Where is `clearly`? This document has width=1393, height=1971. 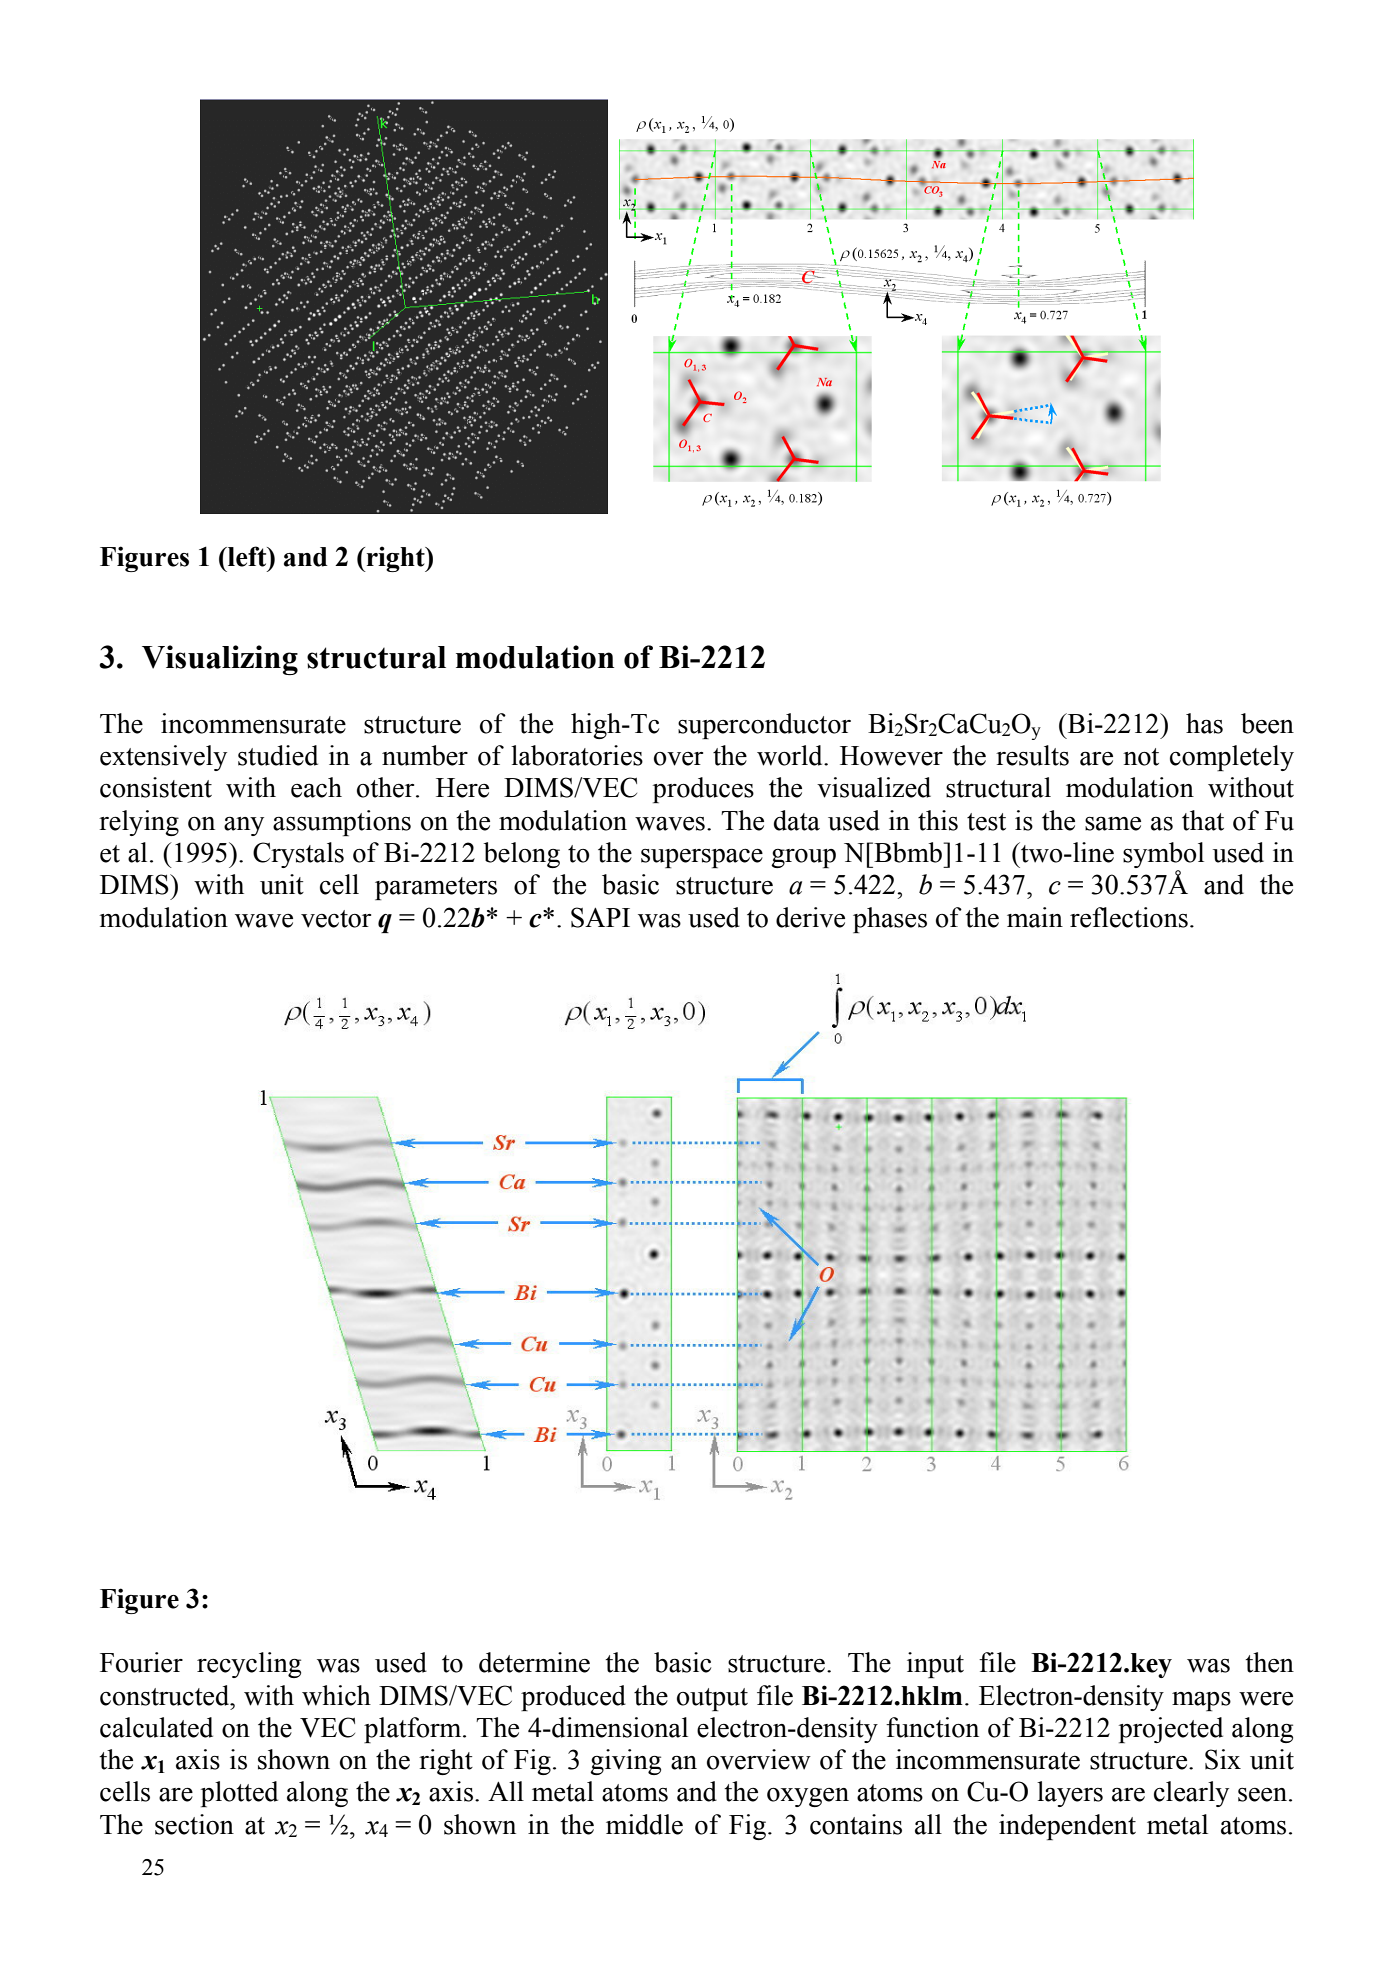
clearly is located at coordinates (1191, 1794).
